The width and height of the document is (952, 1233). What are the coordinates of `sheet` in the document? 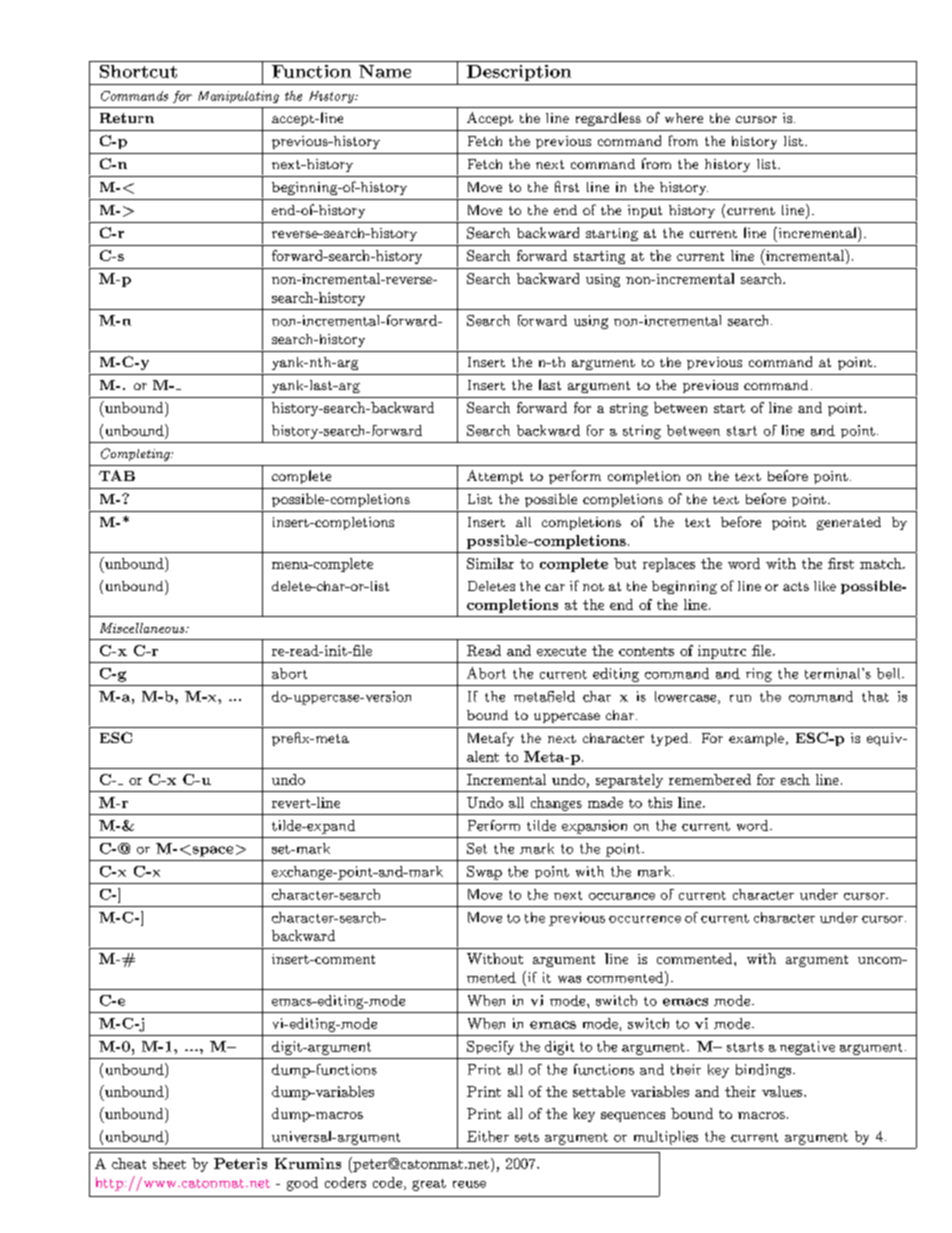 It's located at (169, 1163).
